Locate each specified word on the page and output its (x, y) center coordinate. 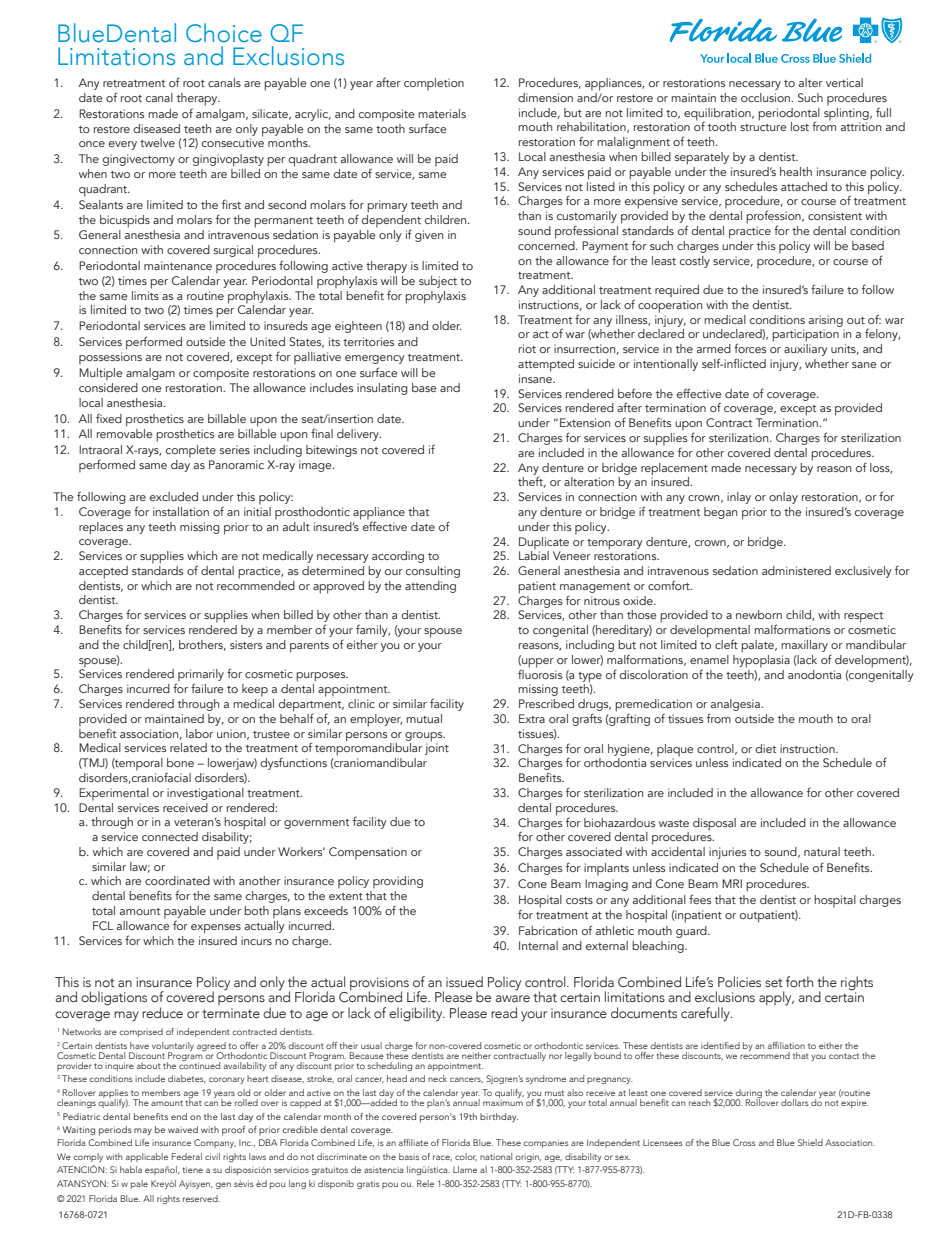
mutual (424, 718)
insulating (382, 389)
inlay (739, 498)
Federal (187, 1156)
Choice (224, 33)
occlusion (766, 97)
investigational (205, 794)
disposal (714, 824)
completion (434, 84)
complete (191, 451)
